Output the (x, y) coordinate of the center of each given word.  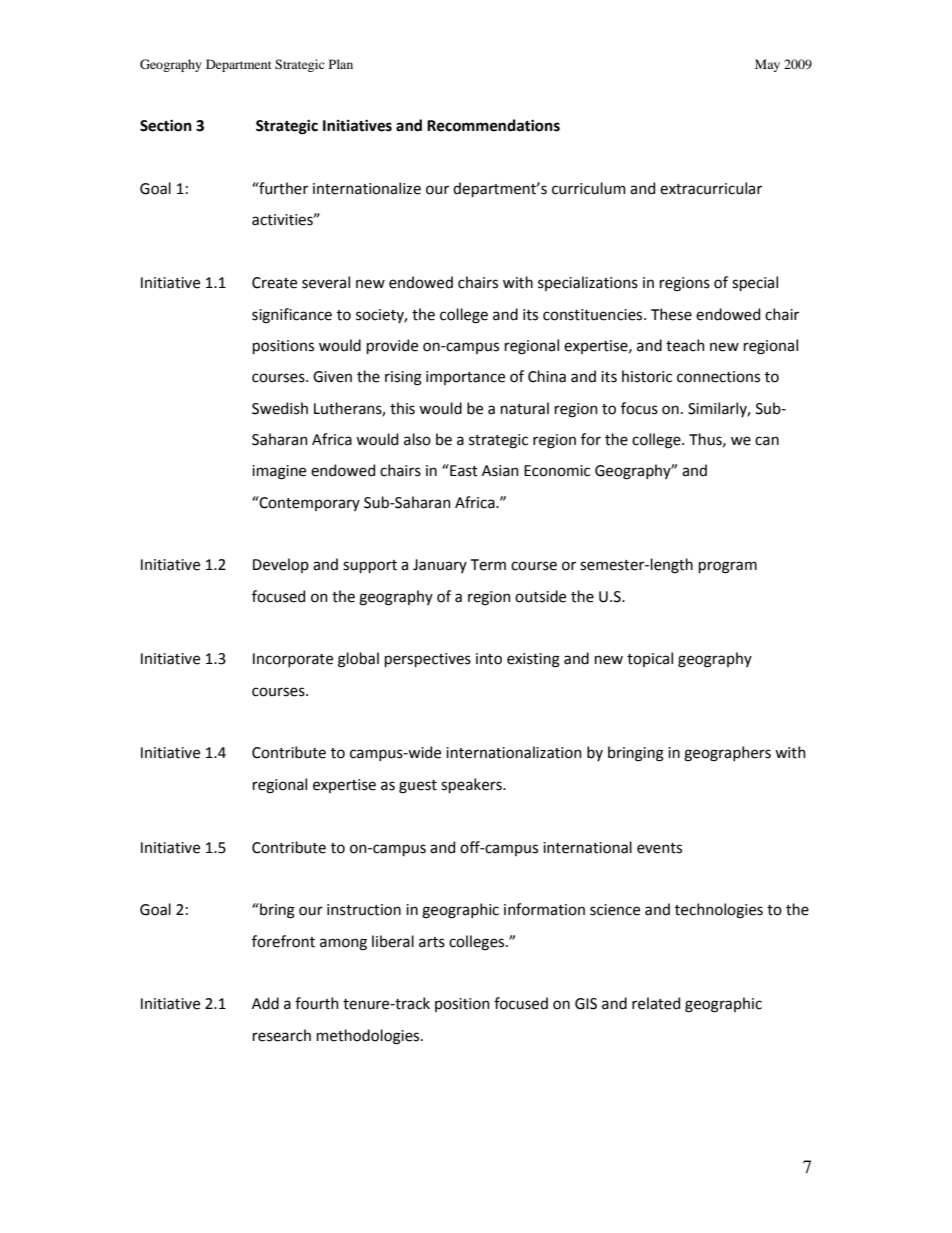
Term (488, 565)
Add (265, 1003)
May (767, 65)
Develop (281, 565)
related (656, 1003)
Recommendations (493, 125)
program (728, 567)
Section (166, 126)
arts (432, 942)
